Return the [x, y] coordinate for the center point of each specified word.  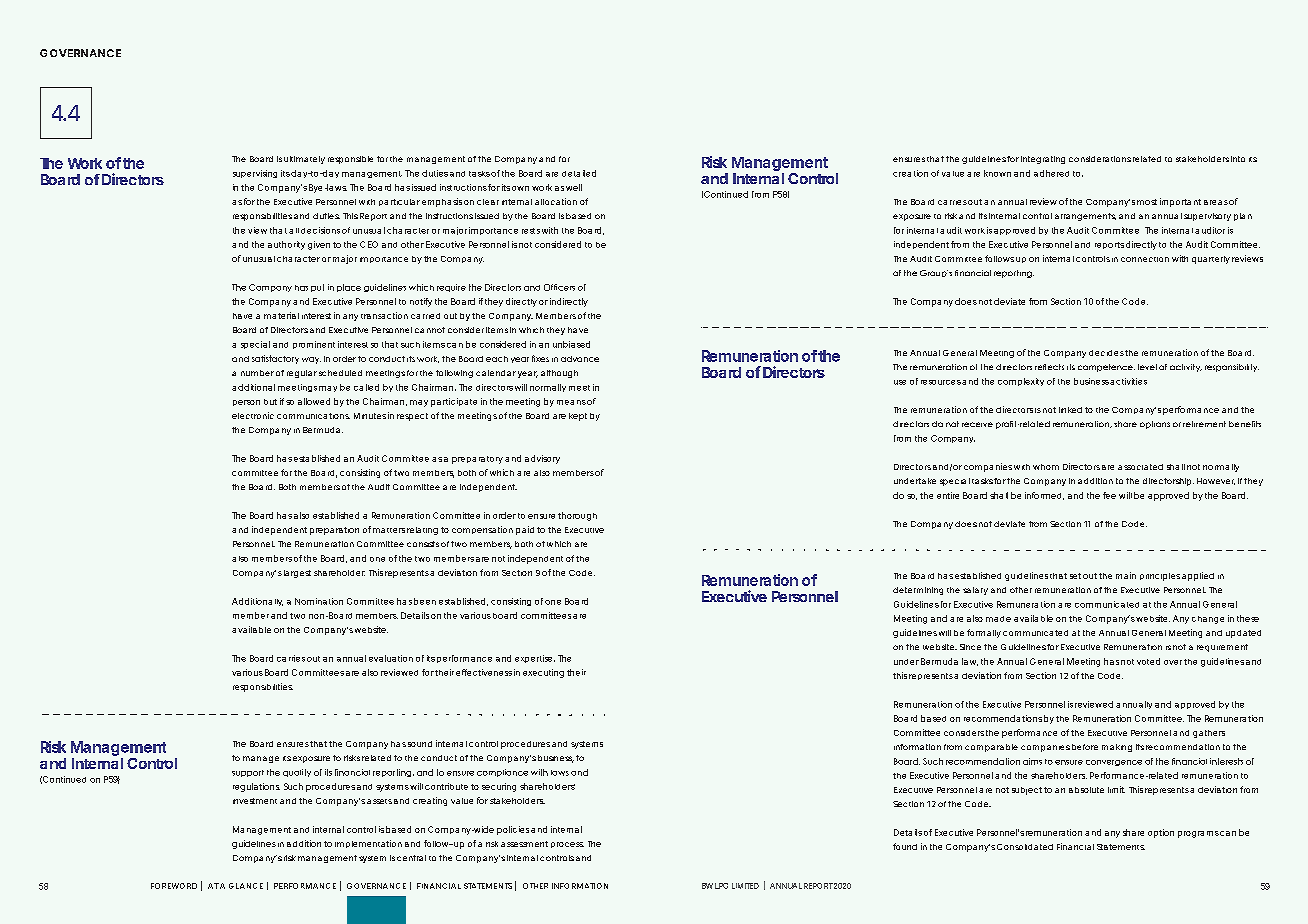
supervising [255, 174]
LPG [721, 886]
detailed [579, 173]
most [1147, 202]
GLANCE [246, 886]
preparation [334, 531]
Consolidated [1025, 847]
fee [1109, 495]
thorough [577, 516]
